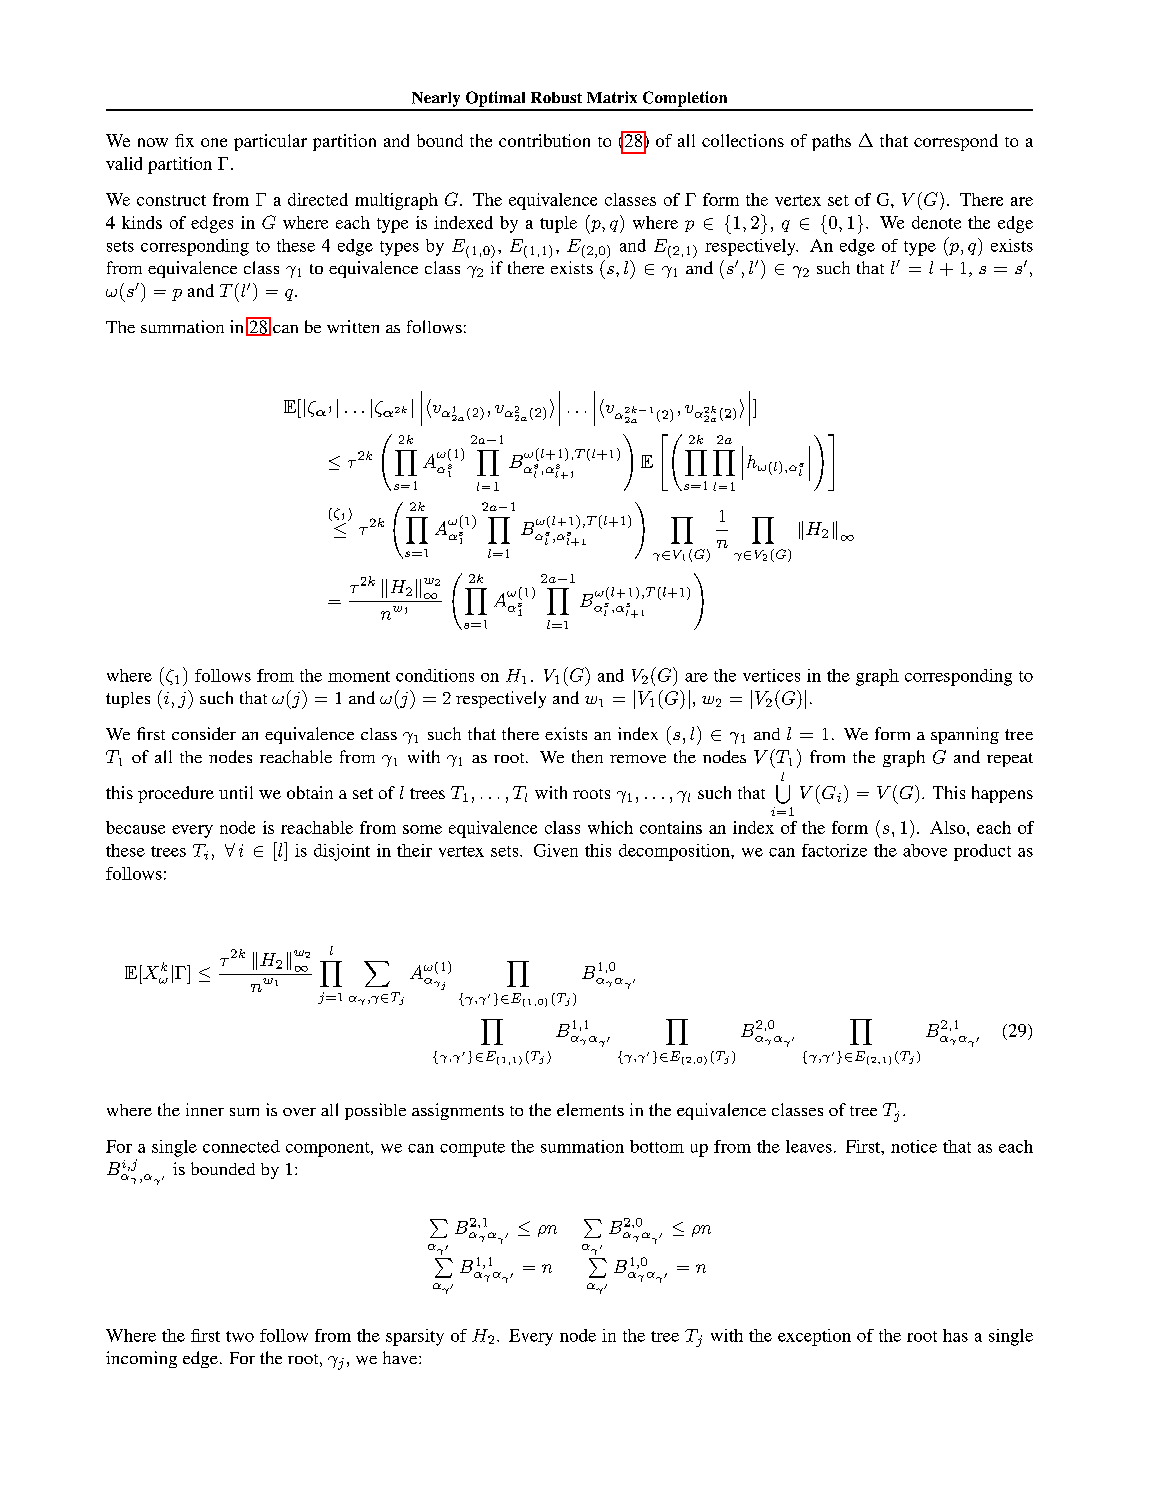 This page has width=1168, height=1511. What do you see at coordinates (936, 222) in the page?
I see `denote` at bounding box center [936, 222].
